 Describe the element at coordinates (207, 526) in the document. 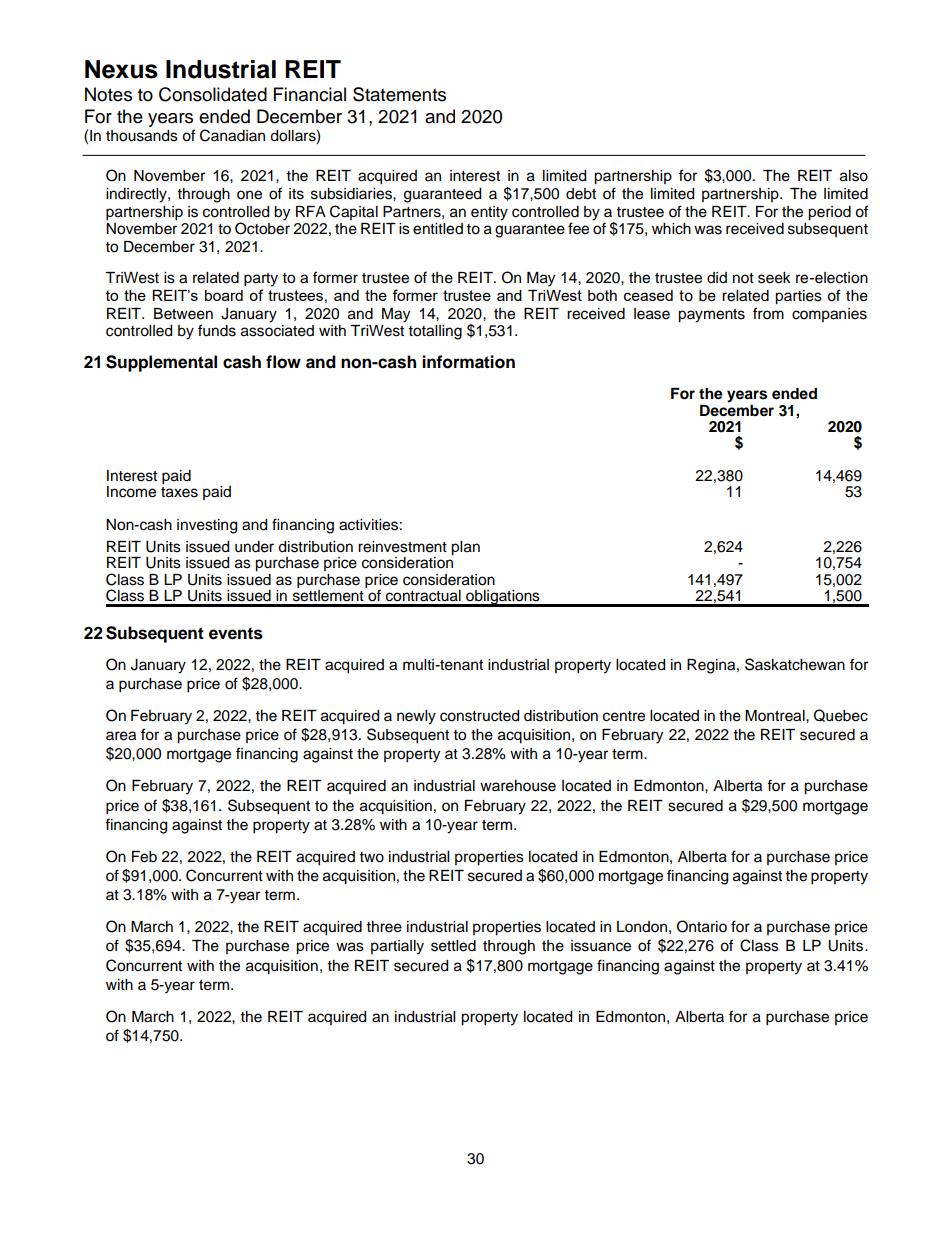

I see `investing` at that location.
